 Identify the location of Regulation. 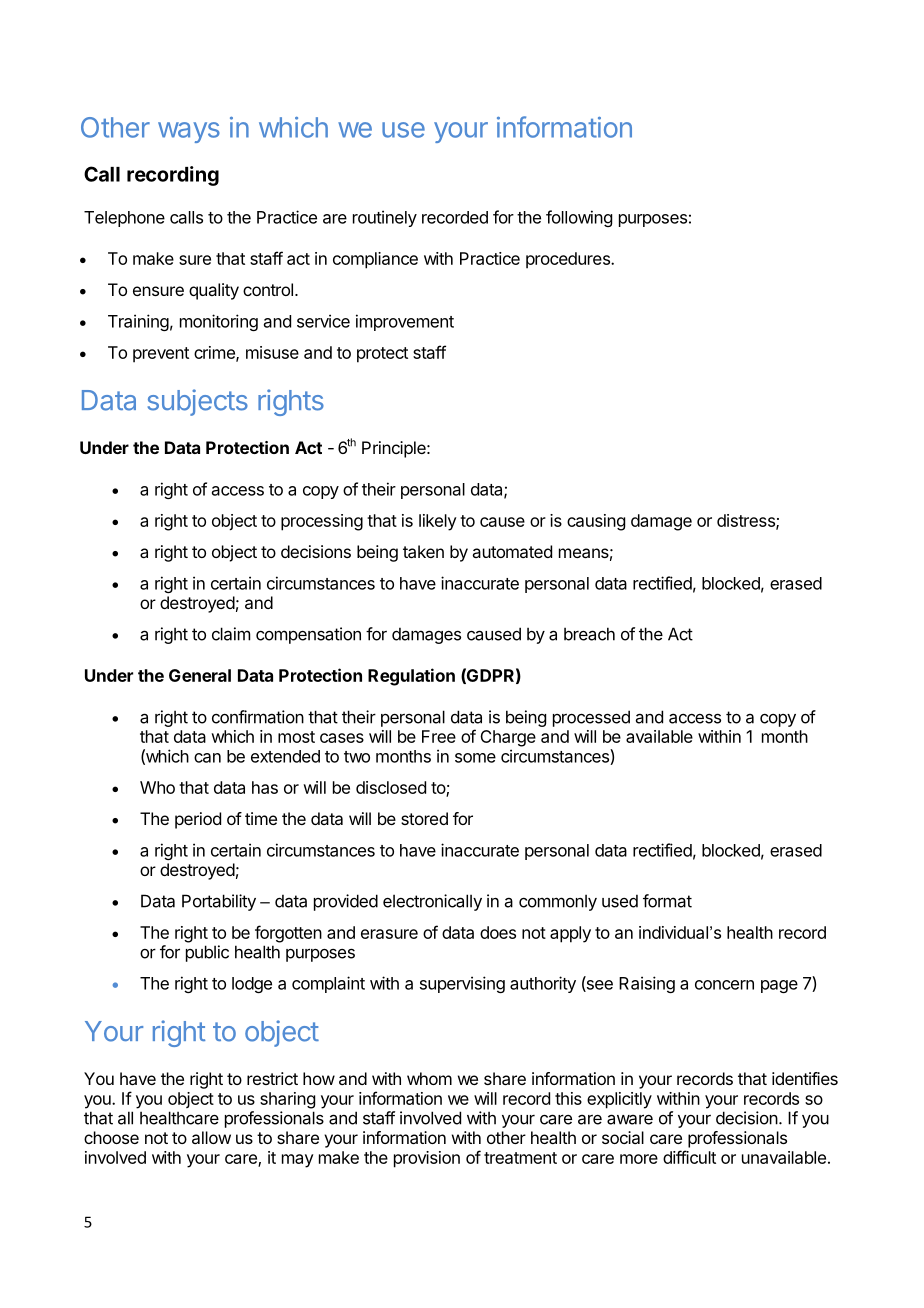
(411, 677).
